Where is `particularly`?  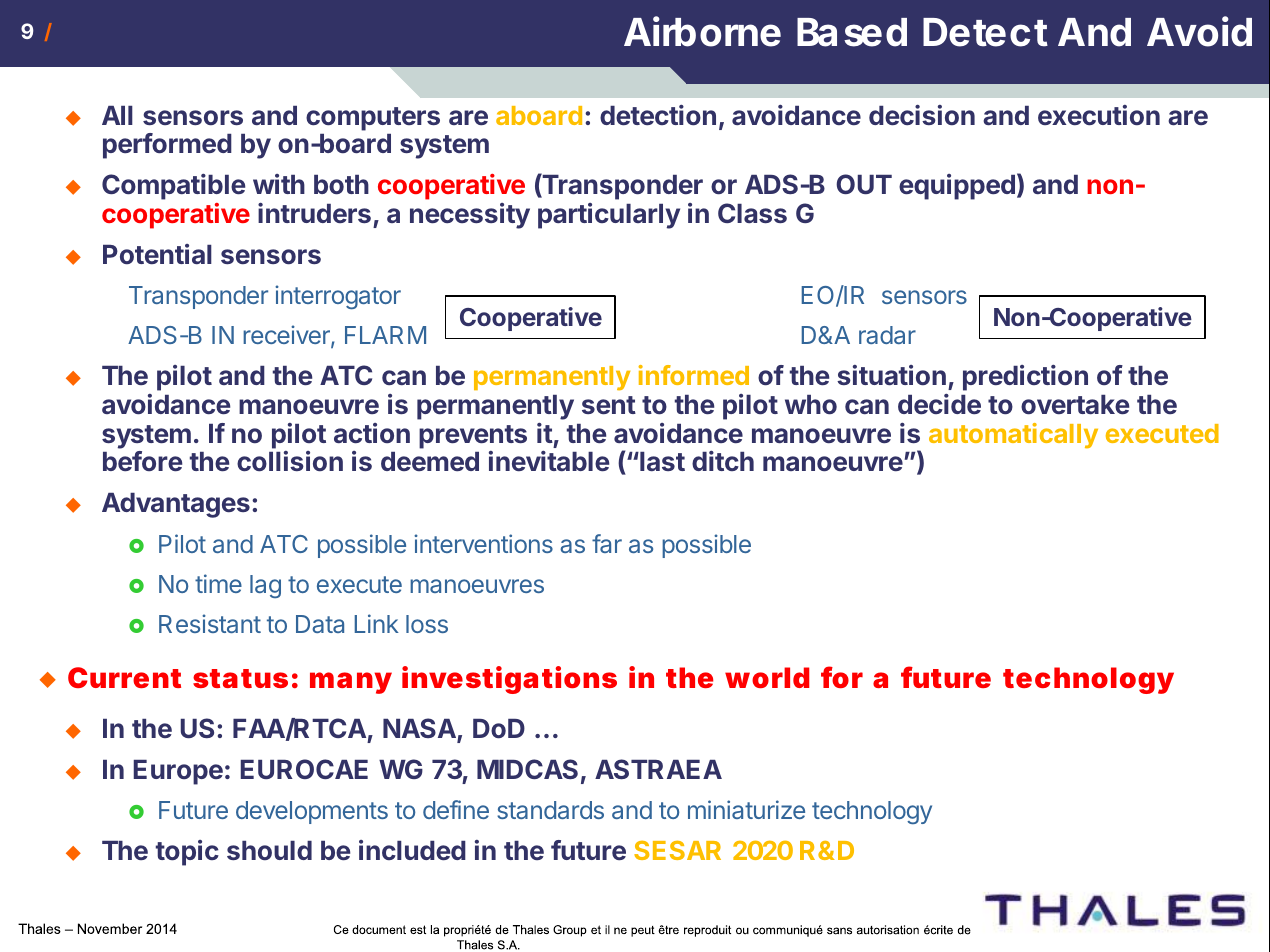 particularly is located at coordinates (609, 216).
